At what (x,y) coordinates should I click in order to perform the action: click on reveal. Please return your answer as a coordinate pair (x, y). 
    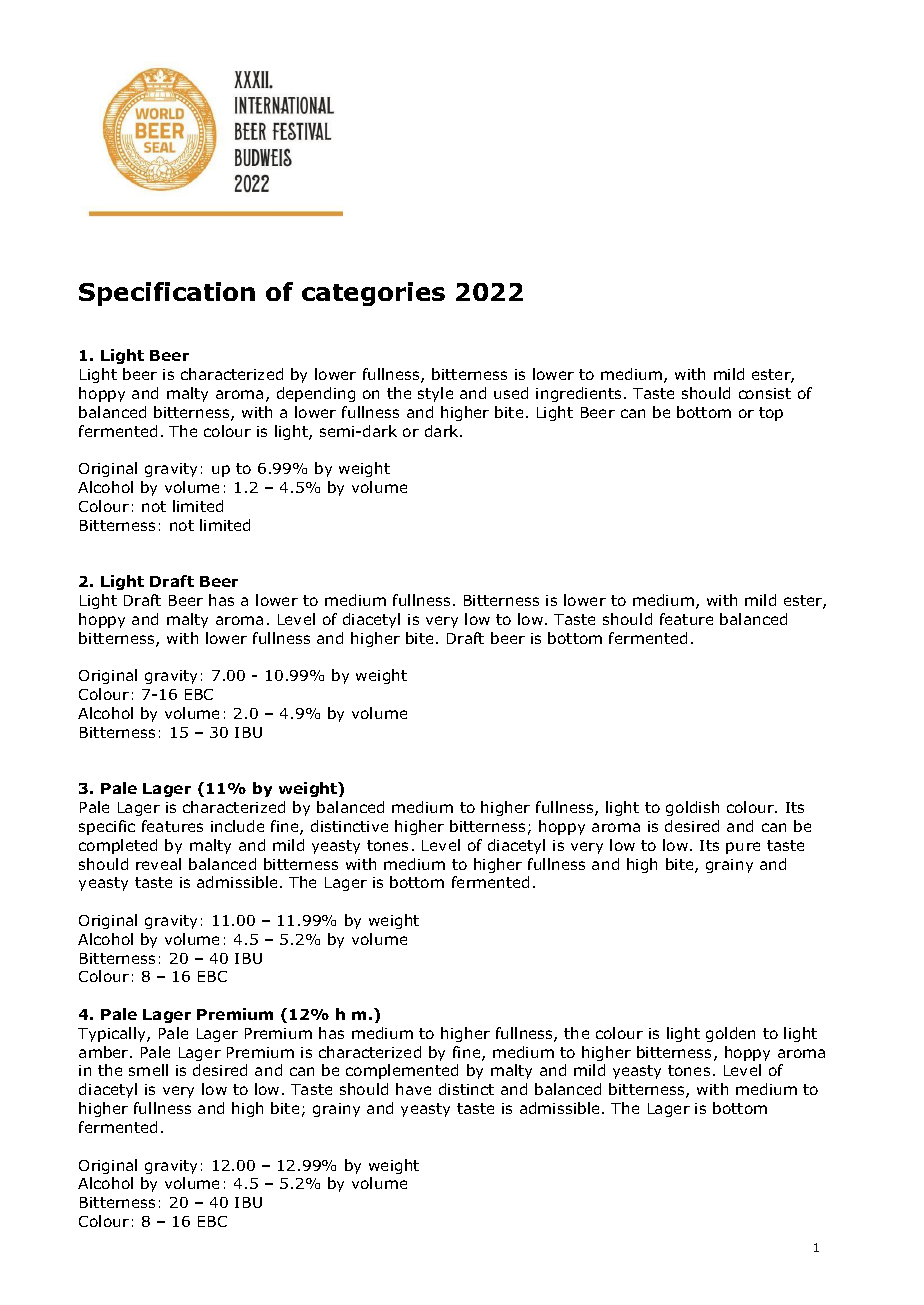
    Looking at the image, I should click on (158, 864).
